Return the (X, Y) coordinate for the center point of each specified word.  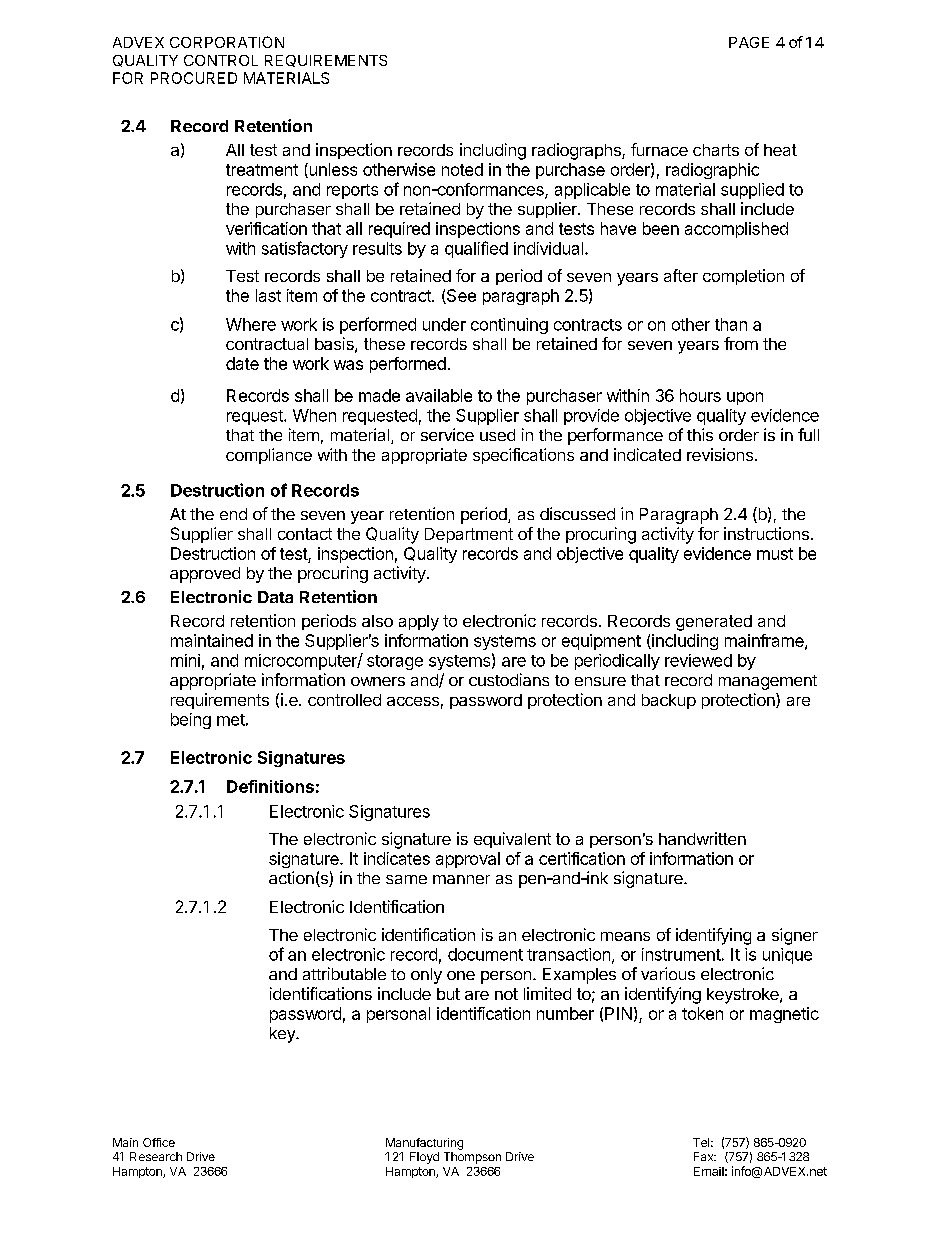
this (700, 434)
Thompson (472, 1158)
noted (462, 169)
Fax (705, 1156)
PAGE (749, 42)
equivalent (512, 840)
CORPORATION (227, 42)
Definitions (270, 786)
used (497, 435)
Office (159, 1142)
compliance (269, 456)
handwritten (702, 838)
